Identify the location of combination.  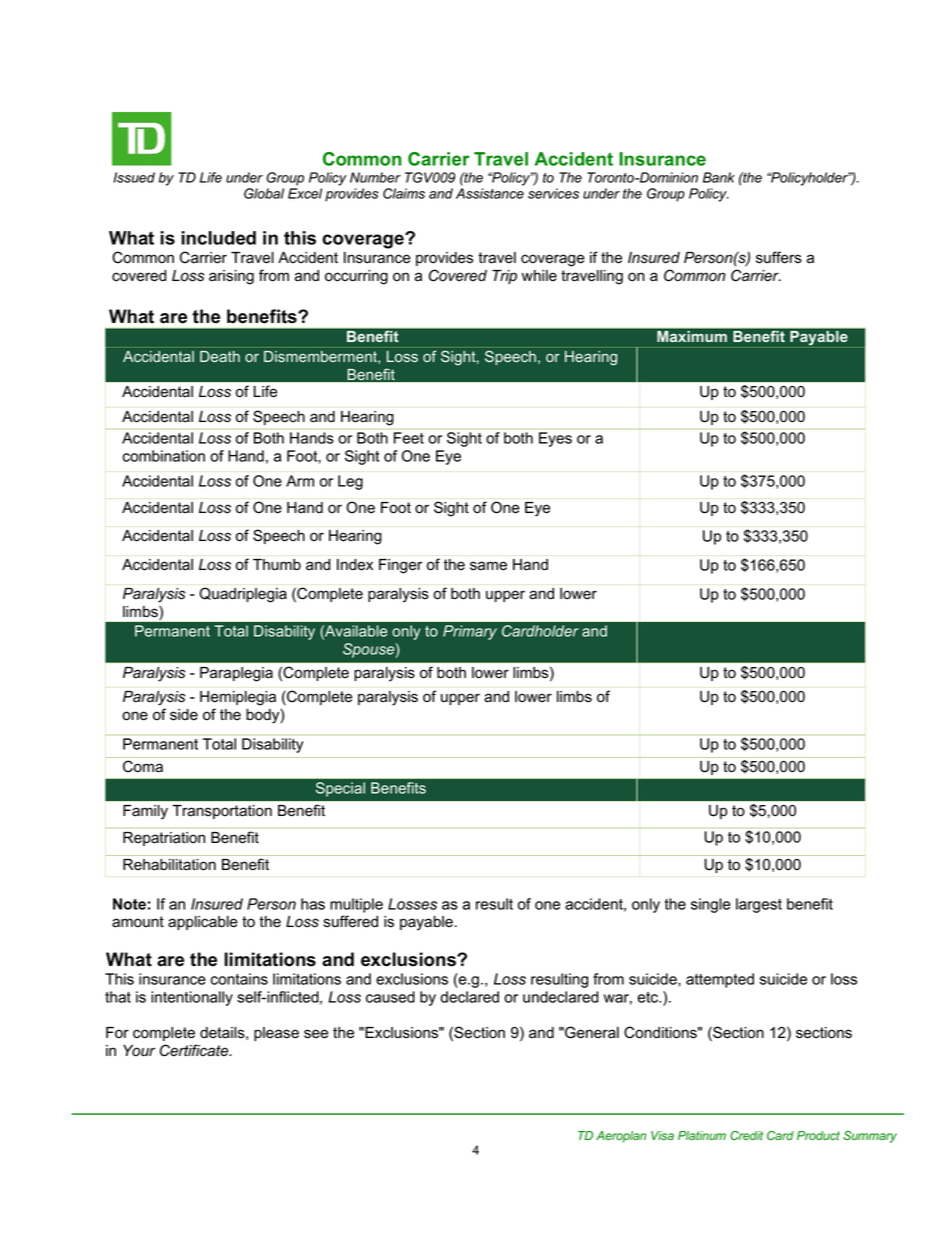
(164, 456).
